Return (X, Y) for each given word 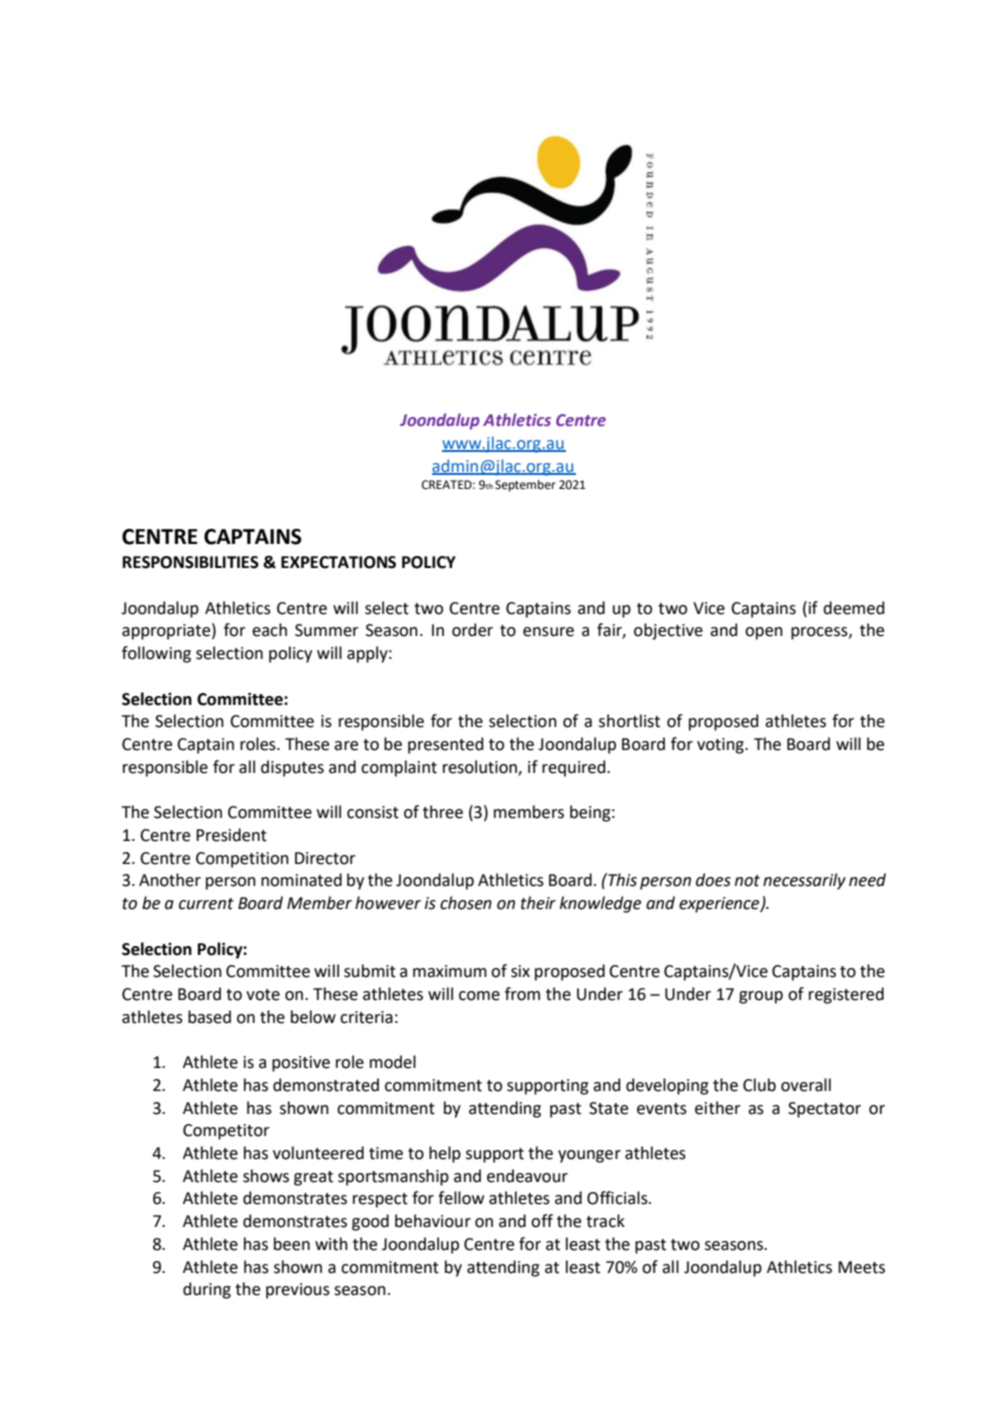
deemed (853, 608)
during (207, 1290)
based (209, 1017)
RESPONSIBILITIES (191, 562)
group (761, 997)
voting (721, 746)
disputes (292, 768)
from (522, 994)
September (525, 486)
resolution (481, 768)
